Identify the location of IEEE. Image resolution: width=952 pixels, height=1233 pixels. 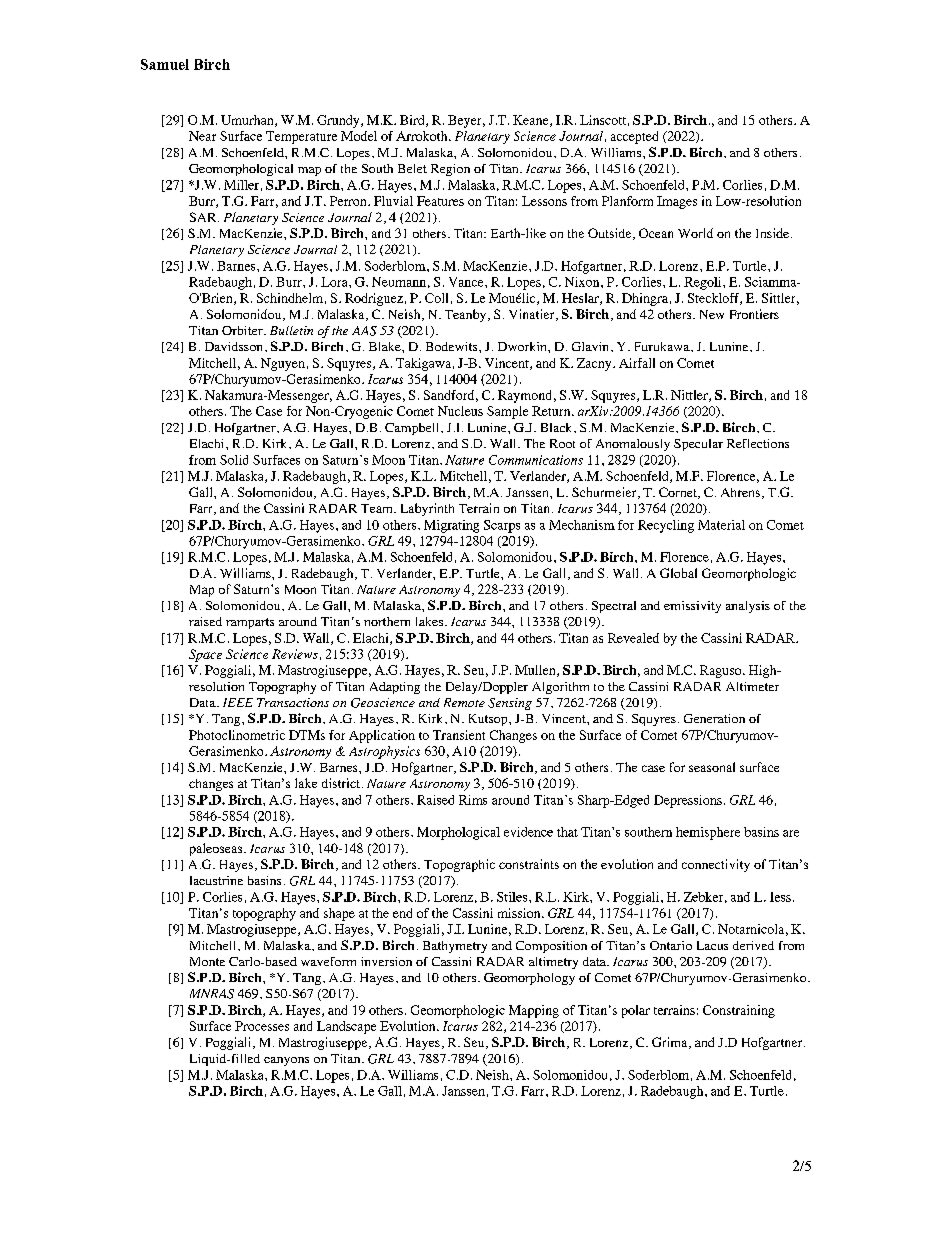
(238, 702).
